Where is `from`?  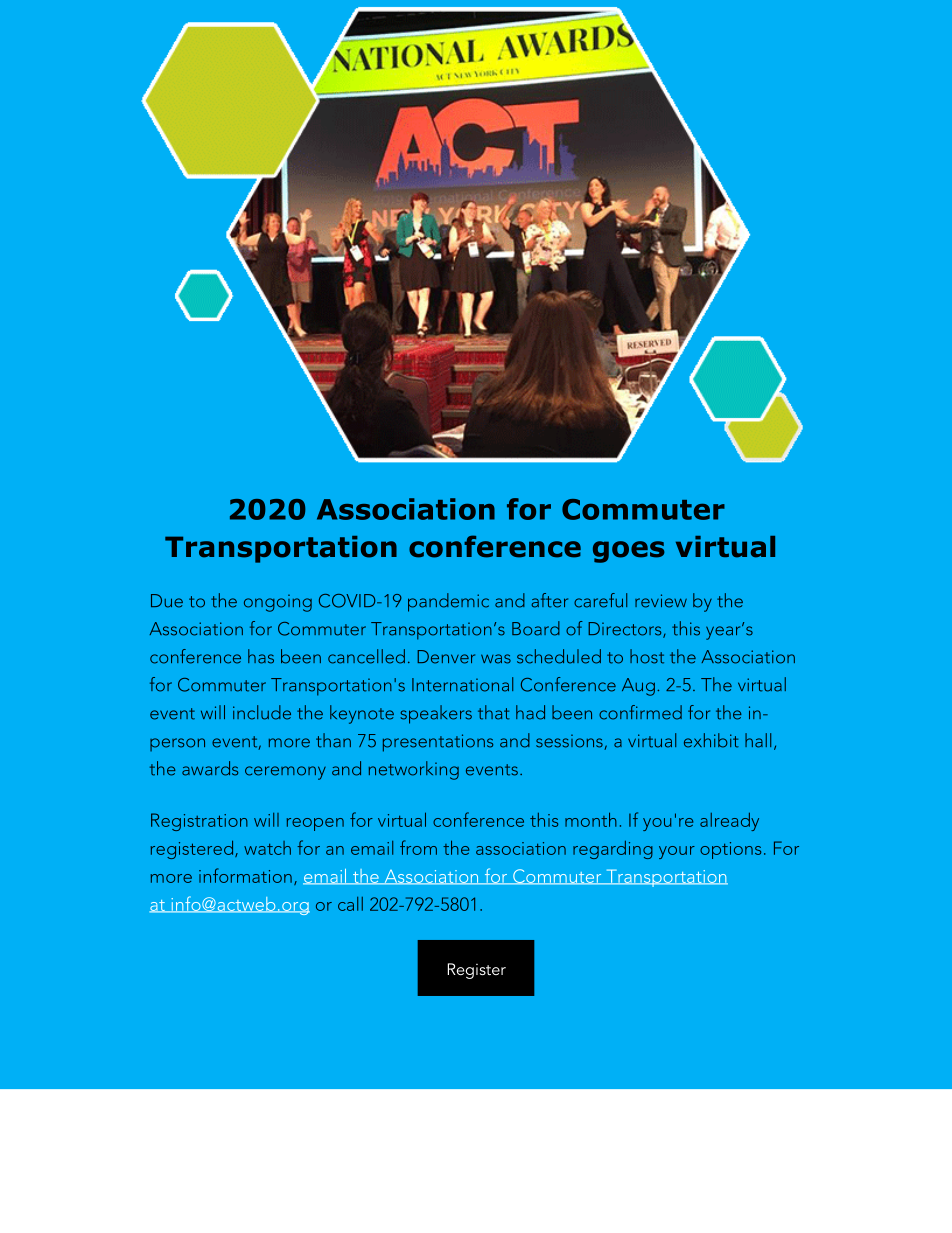 from is located at coordinates (418, 847).
